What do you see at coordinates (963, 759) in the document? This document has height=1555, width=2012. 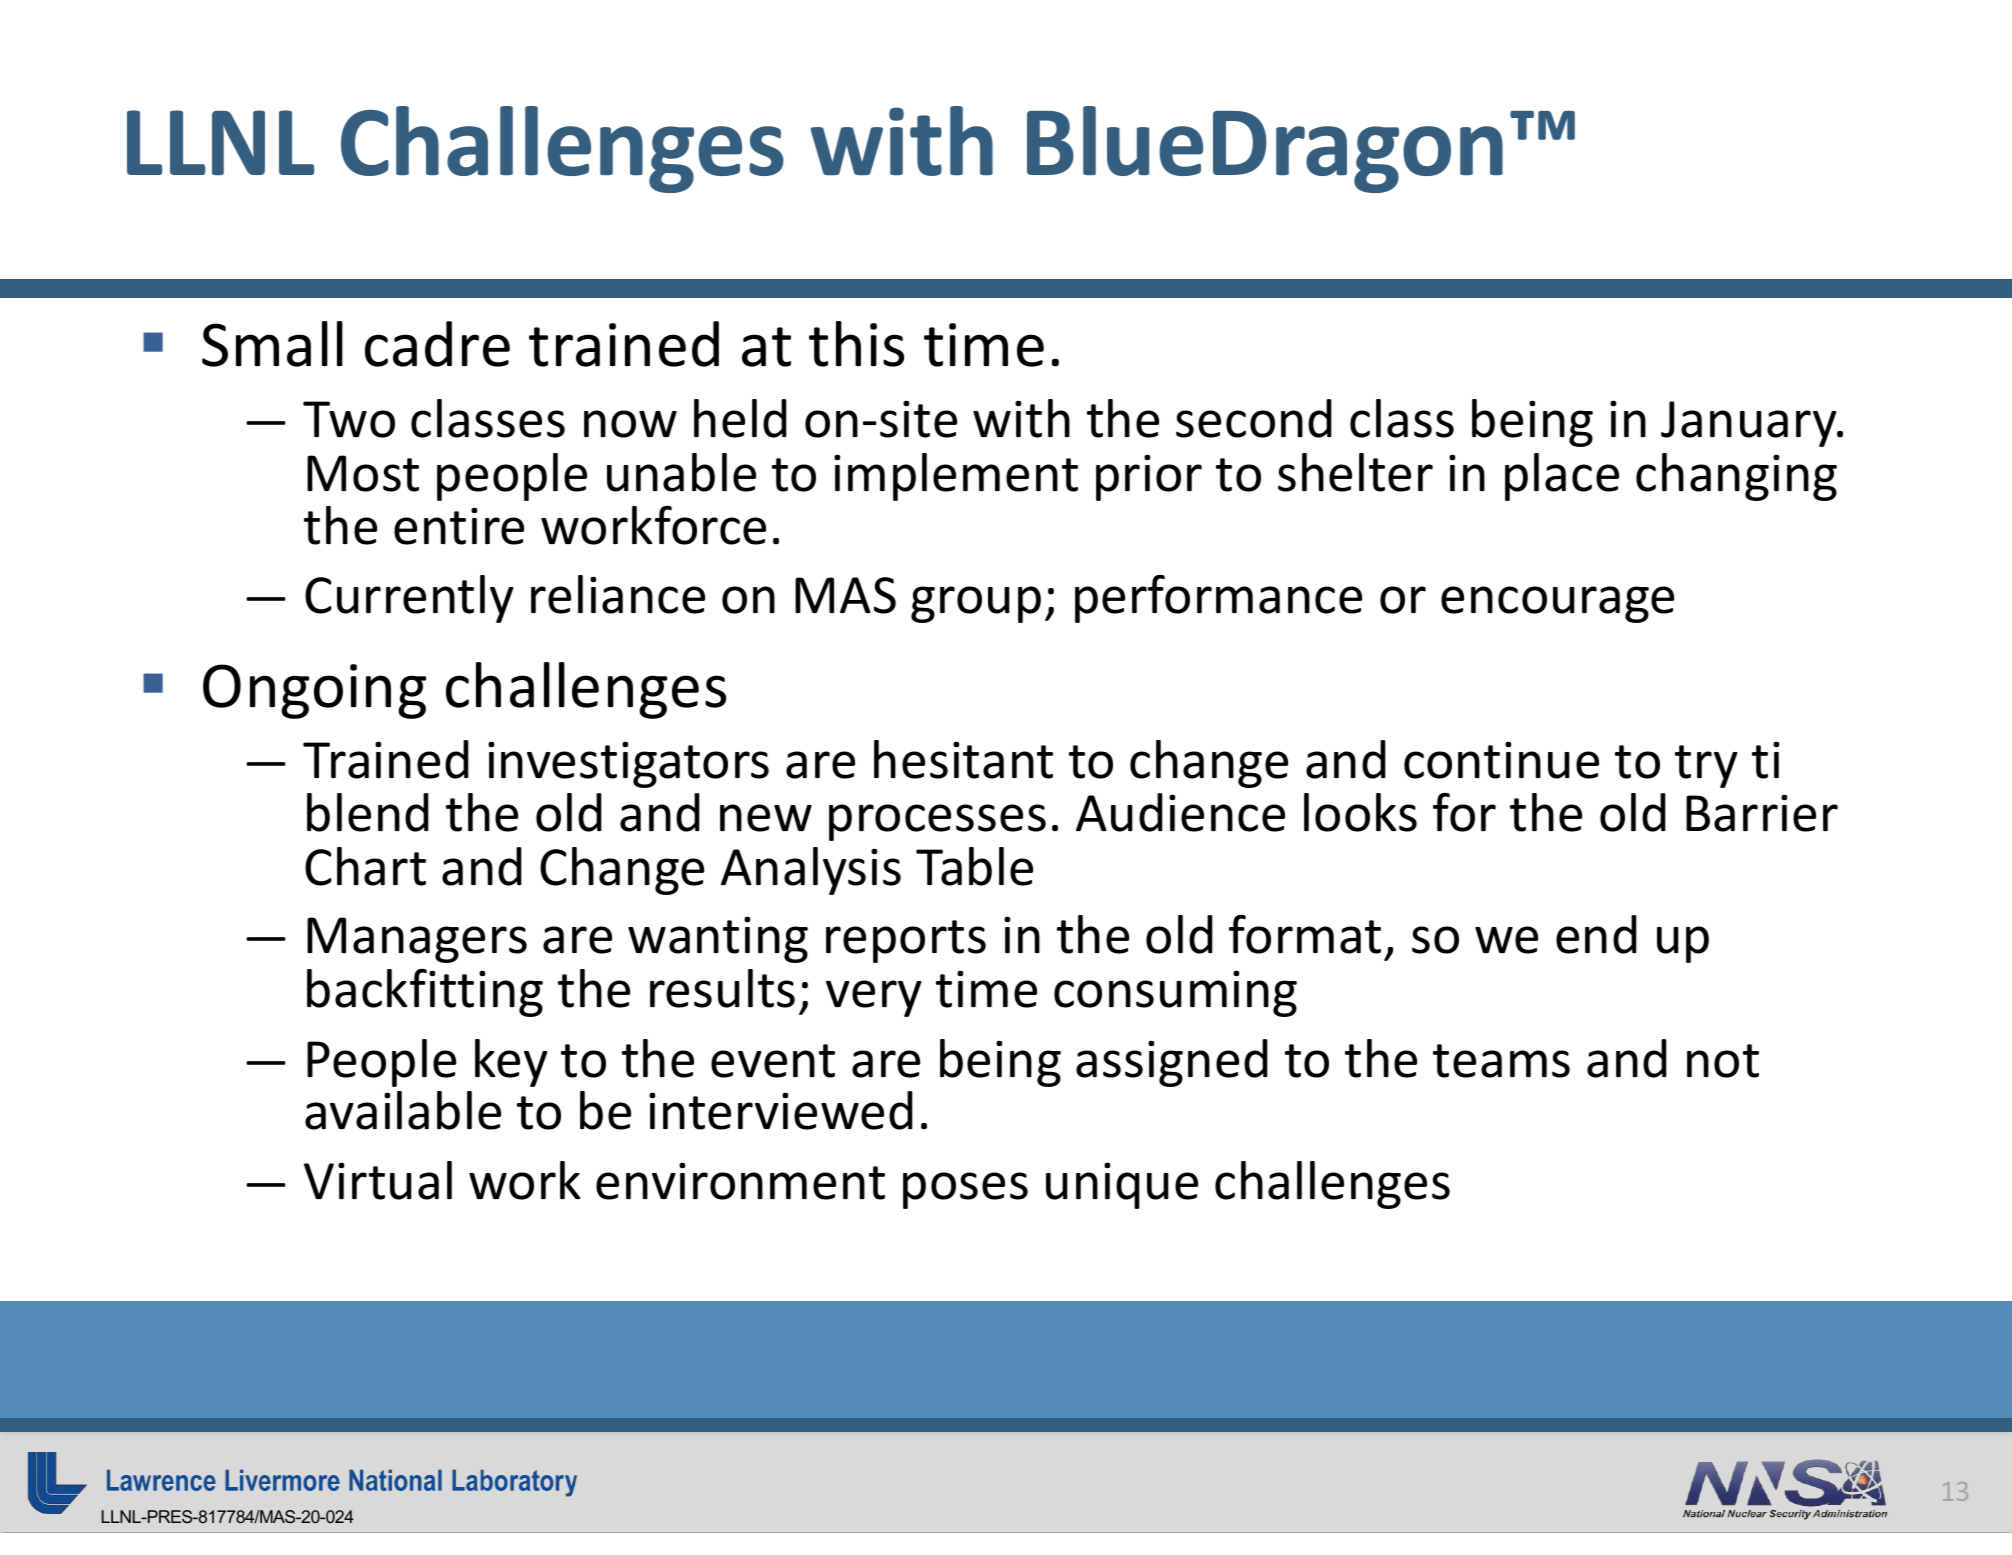 I see `hesitant` at bounding box center [963, 759].
